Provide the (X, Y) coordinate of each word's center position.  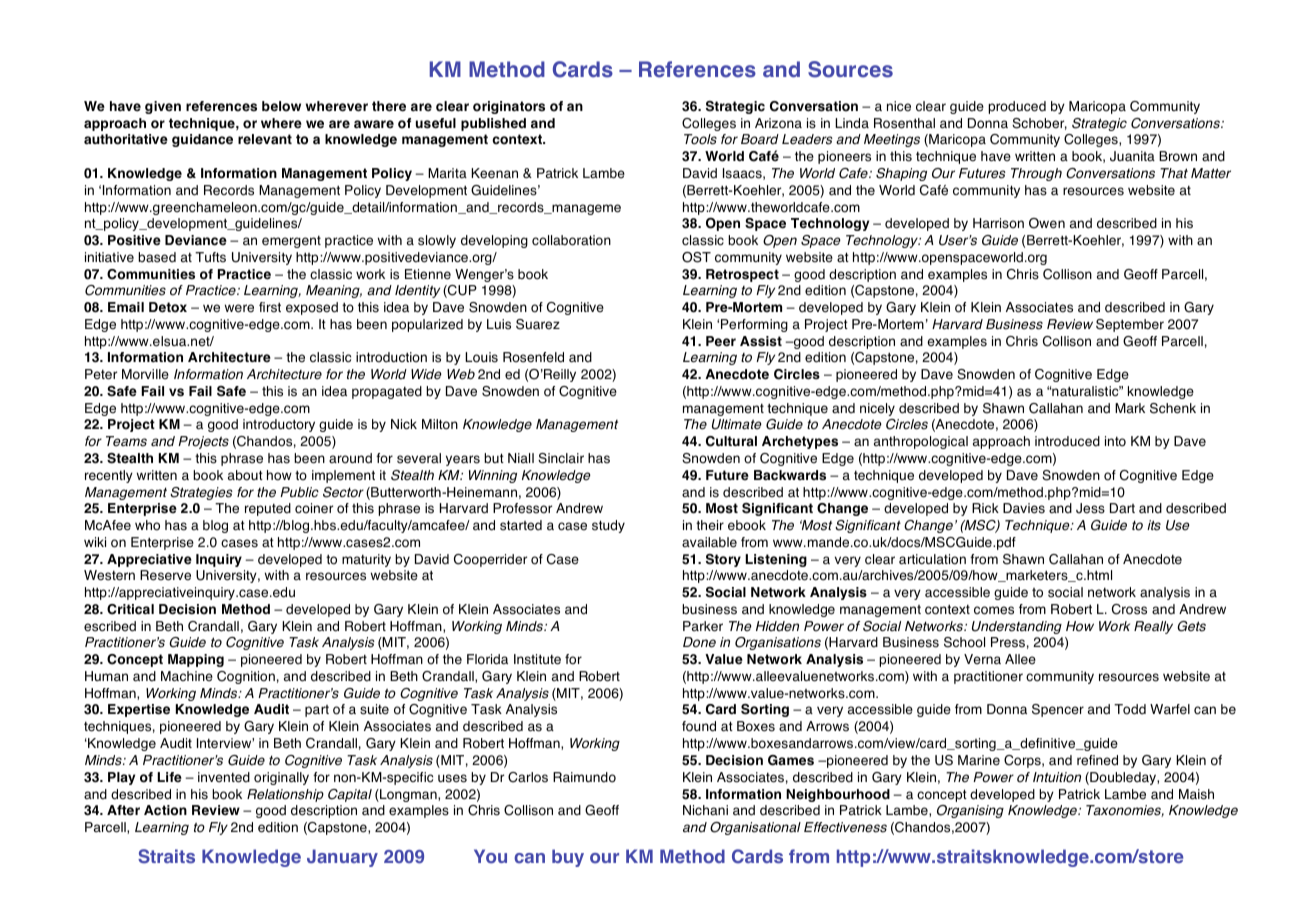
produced (1017, 107)
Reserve (165, 575)
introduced (1067, 441)
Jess (1090, 508)
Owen (1047, 223)
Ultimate (737, 424)
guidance (202, 140)
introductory (279, 425)
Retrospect (742, 275)
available (709, 542)
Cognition (246, 677)
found (699, 726)
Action (165, 810)
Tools (700, 139)
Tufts (210, 257)
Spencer (1058, 710)
